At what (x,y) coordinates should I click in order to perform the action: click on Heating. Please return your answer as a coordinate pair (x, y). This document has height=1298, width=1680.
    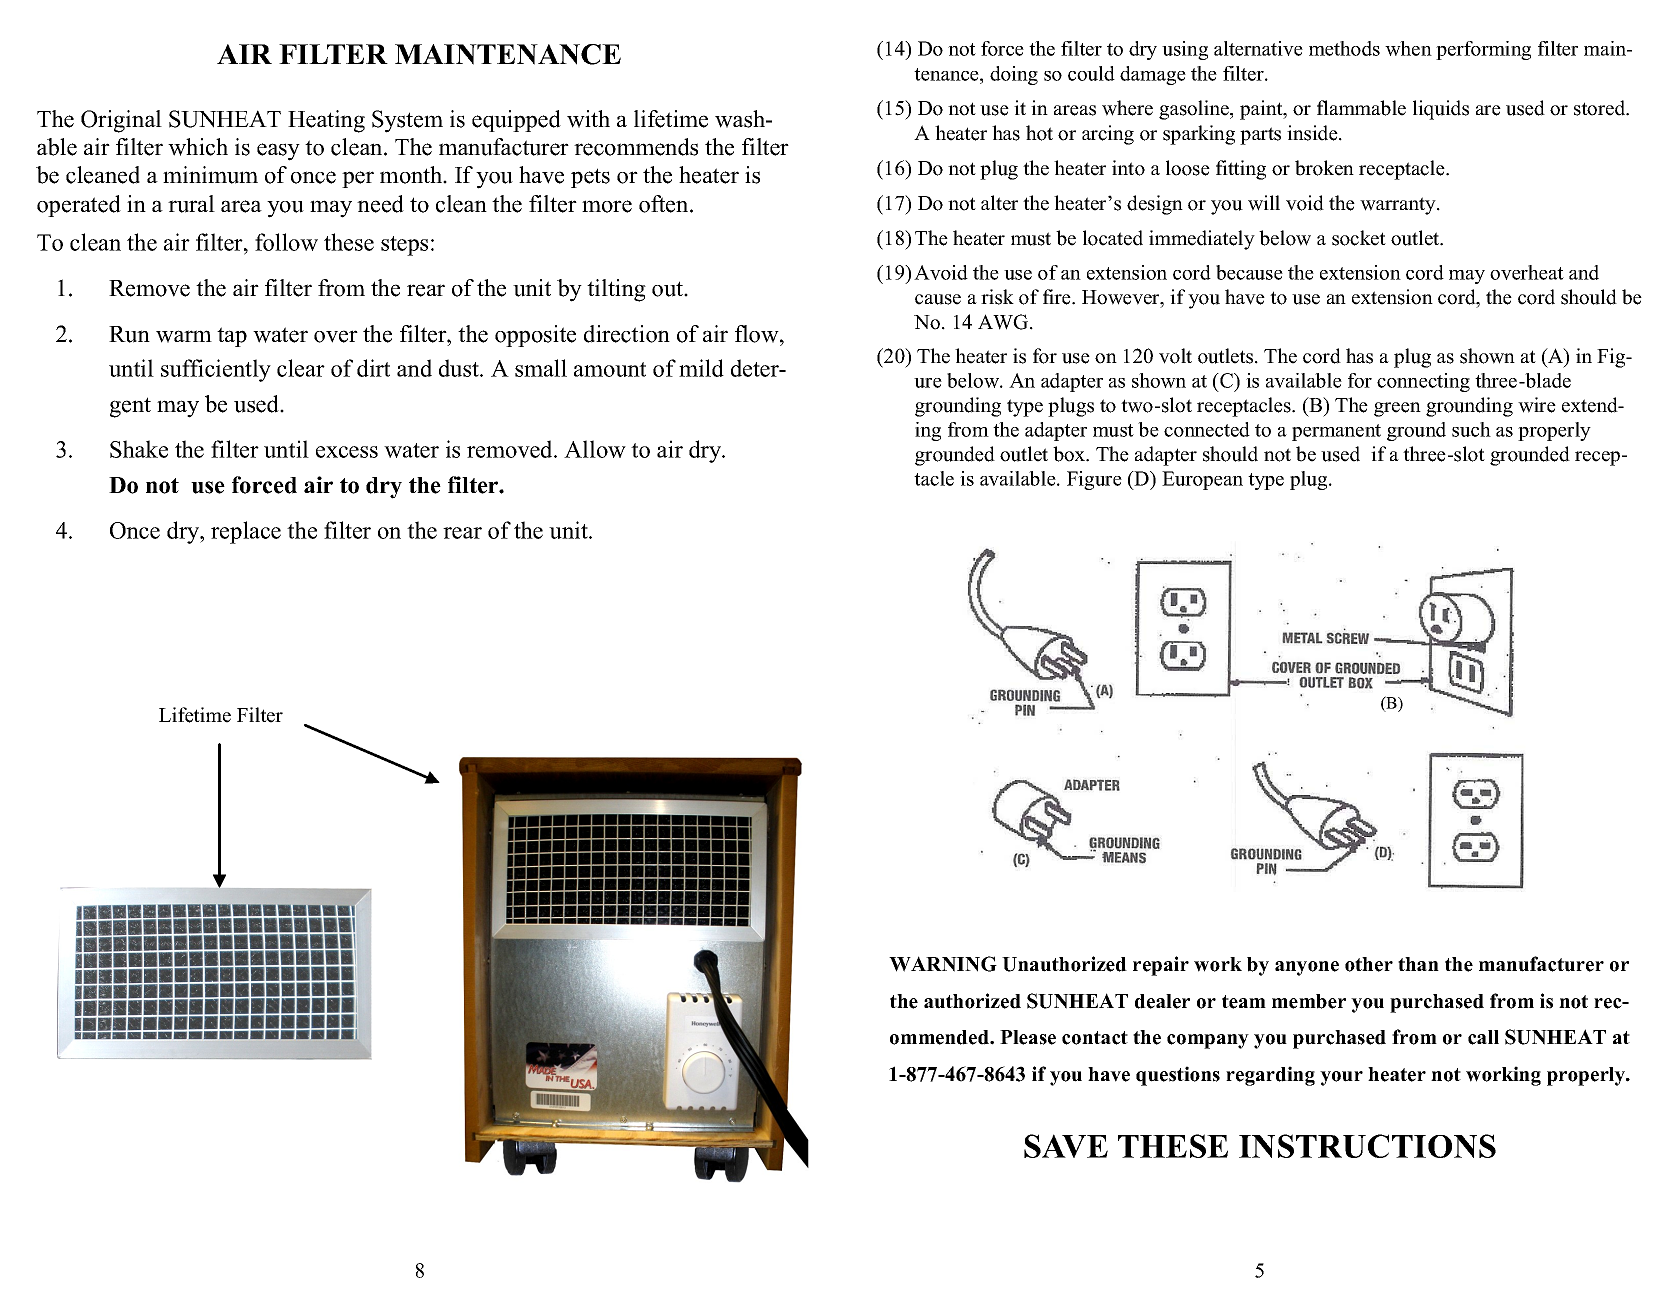
    Looking at the image, I should click on (326, 121).
